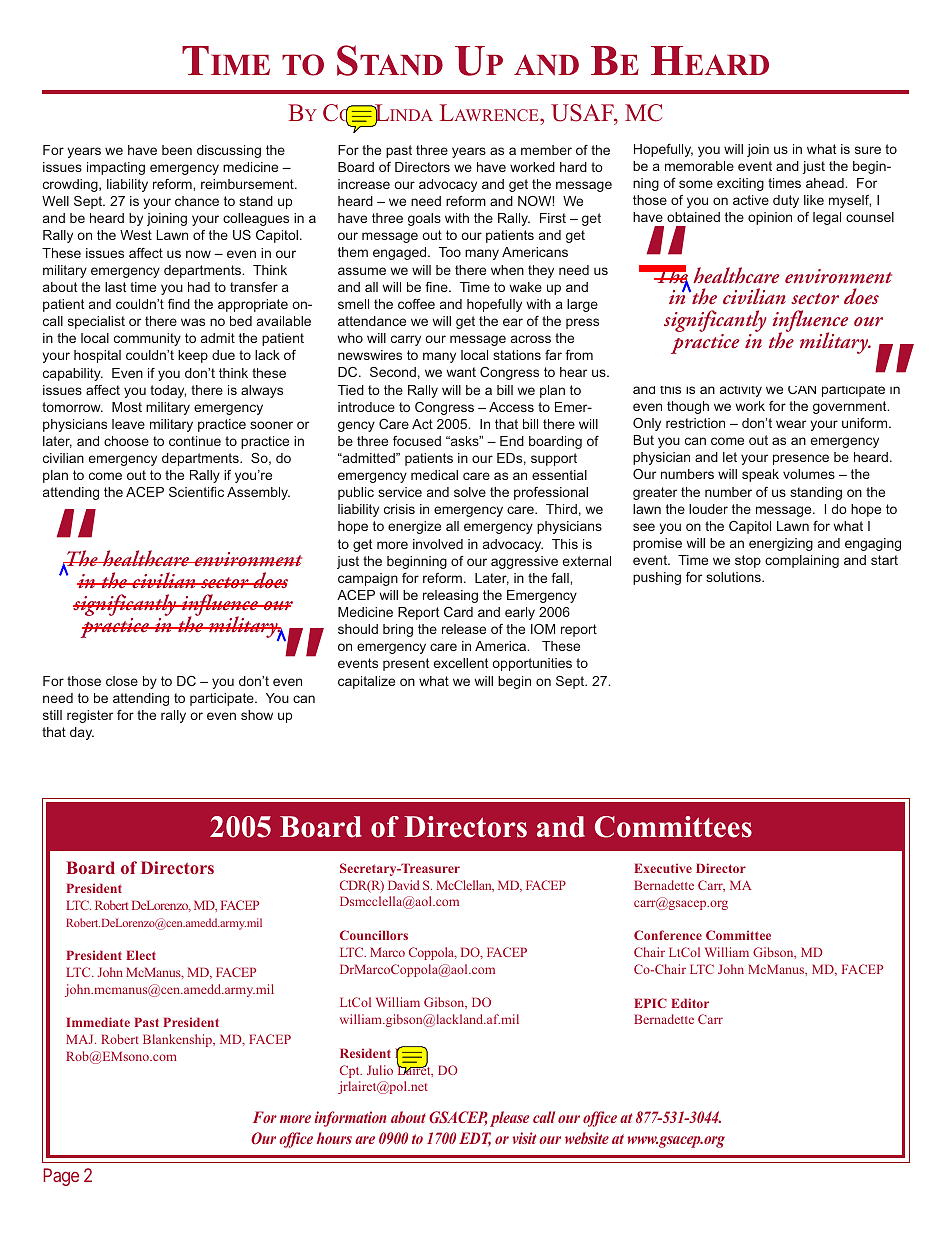  Describe the element at coordinates (404, 885) in the page. I see `David` at that location.
